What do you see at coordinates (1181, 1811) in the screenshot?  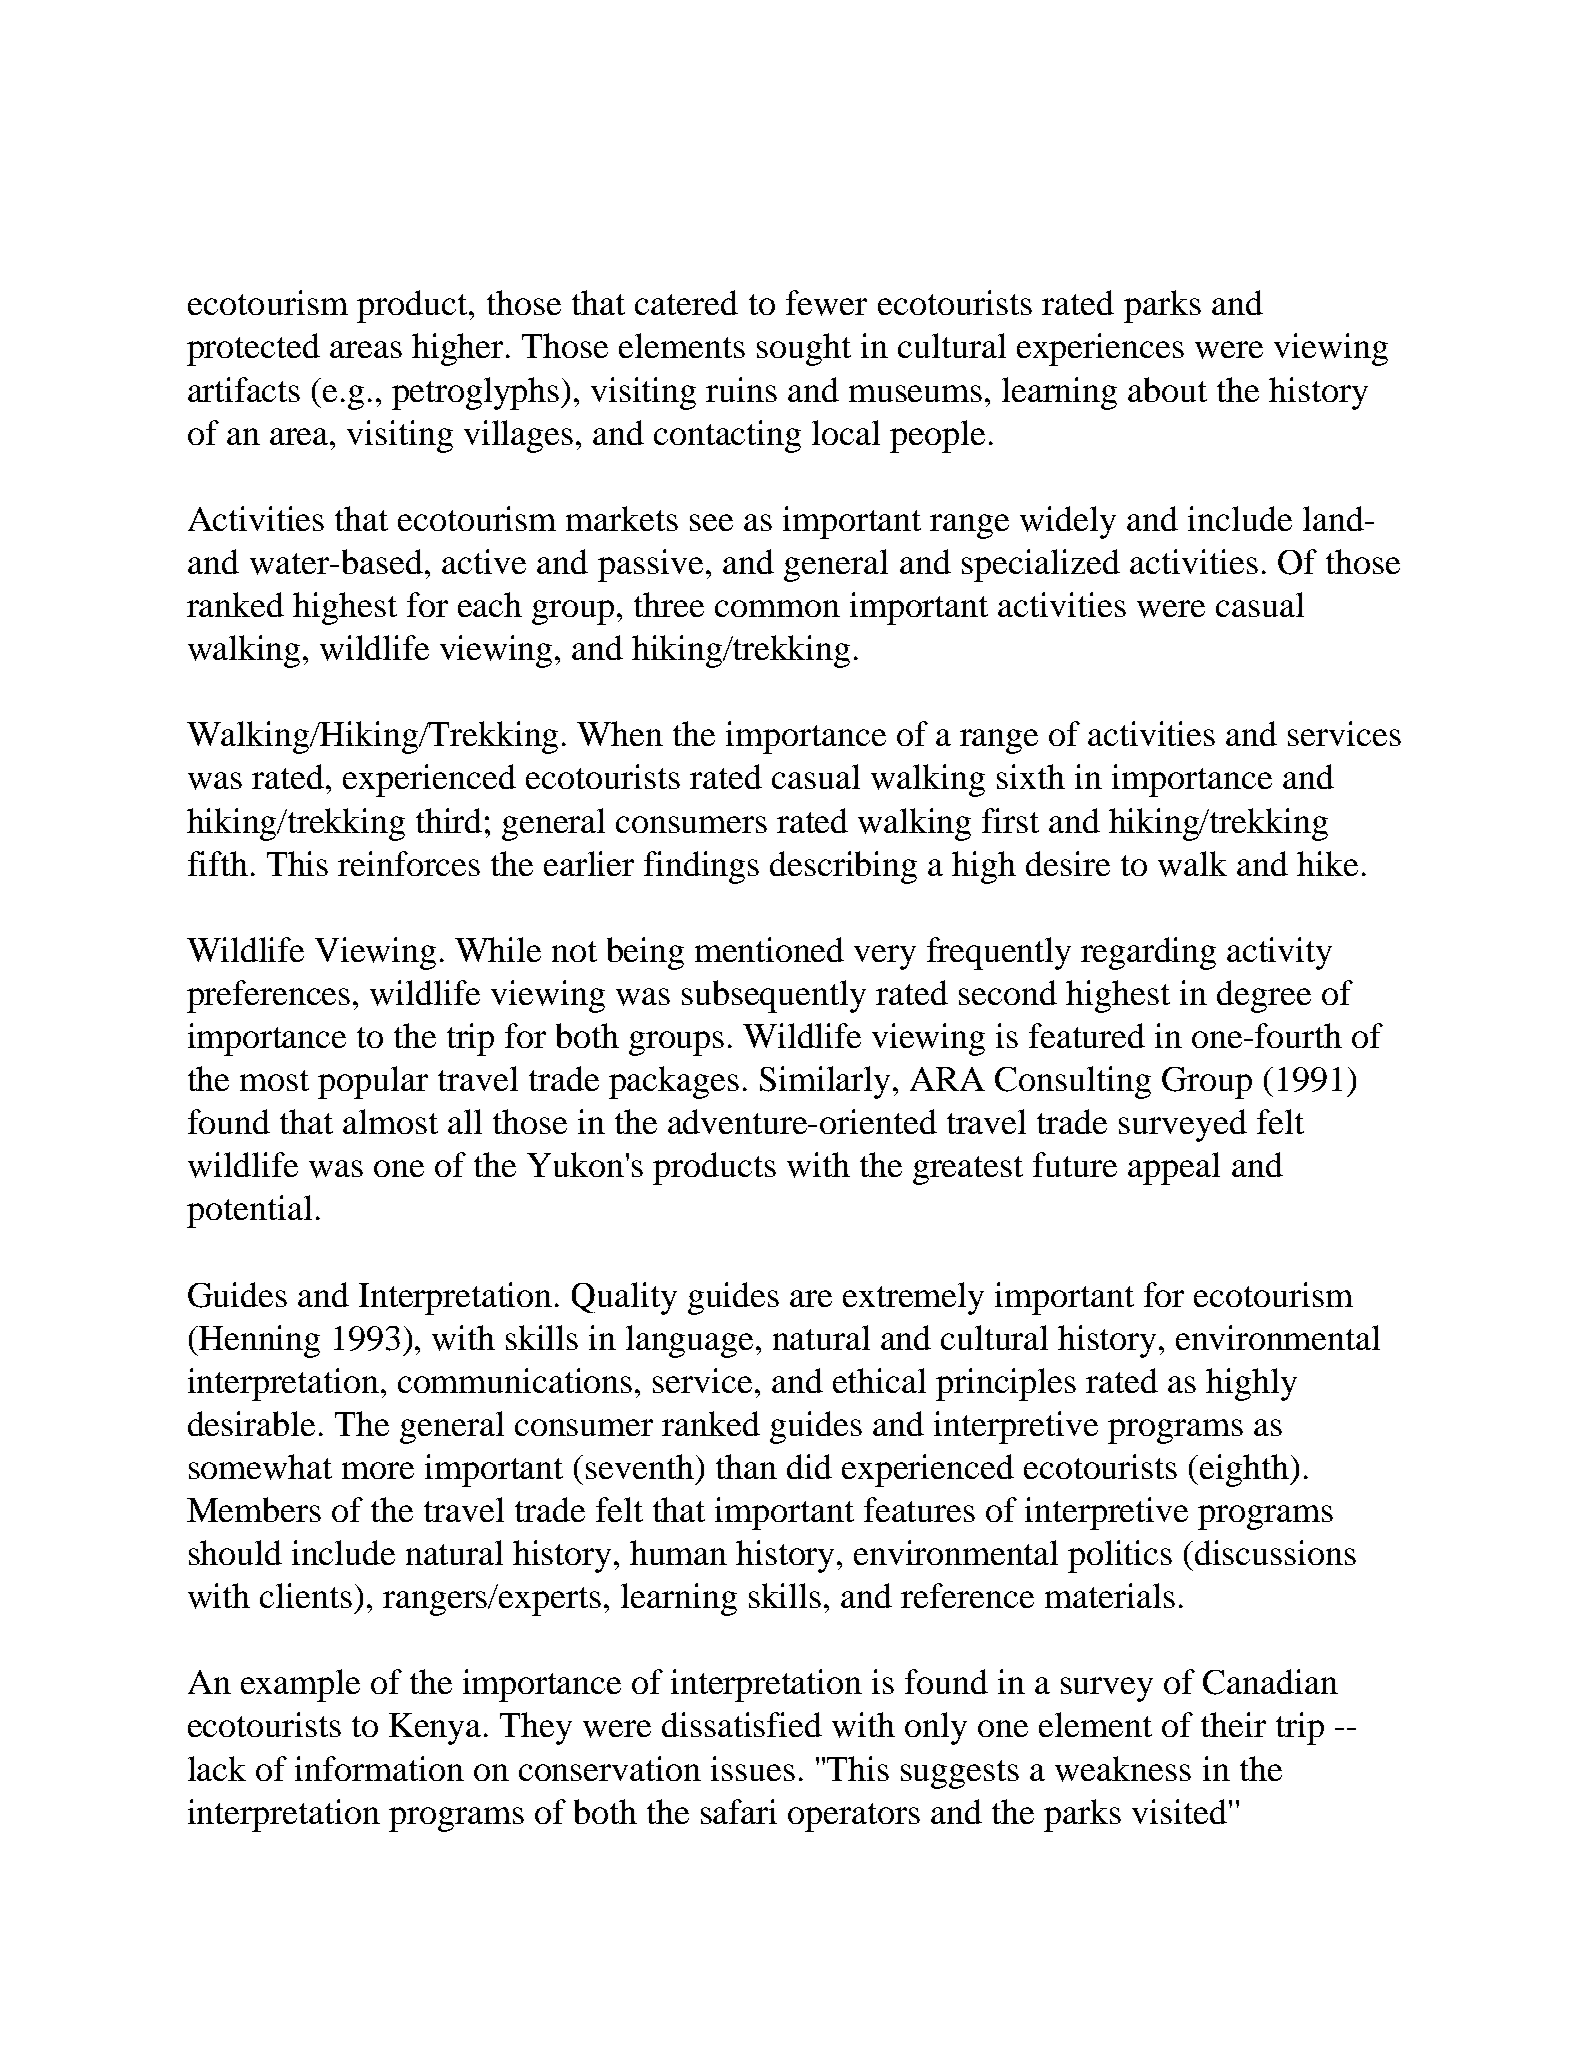 I see `visited` at bounding box center [1181, 1811].
